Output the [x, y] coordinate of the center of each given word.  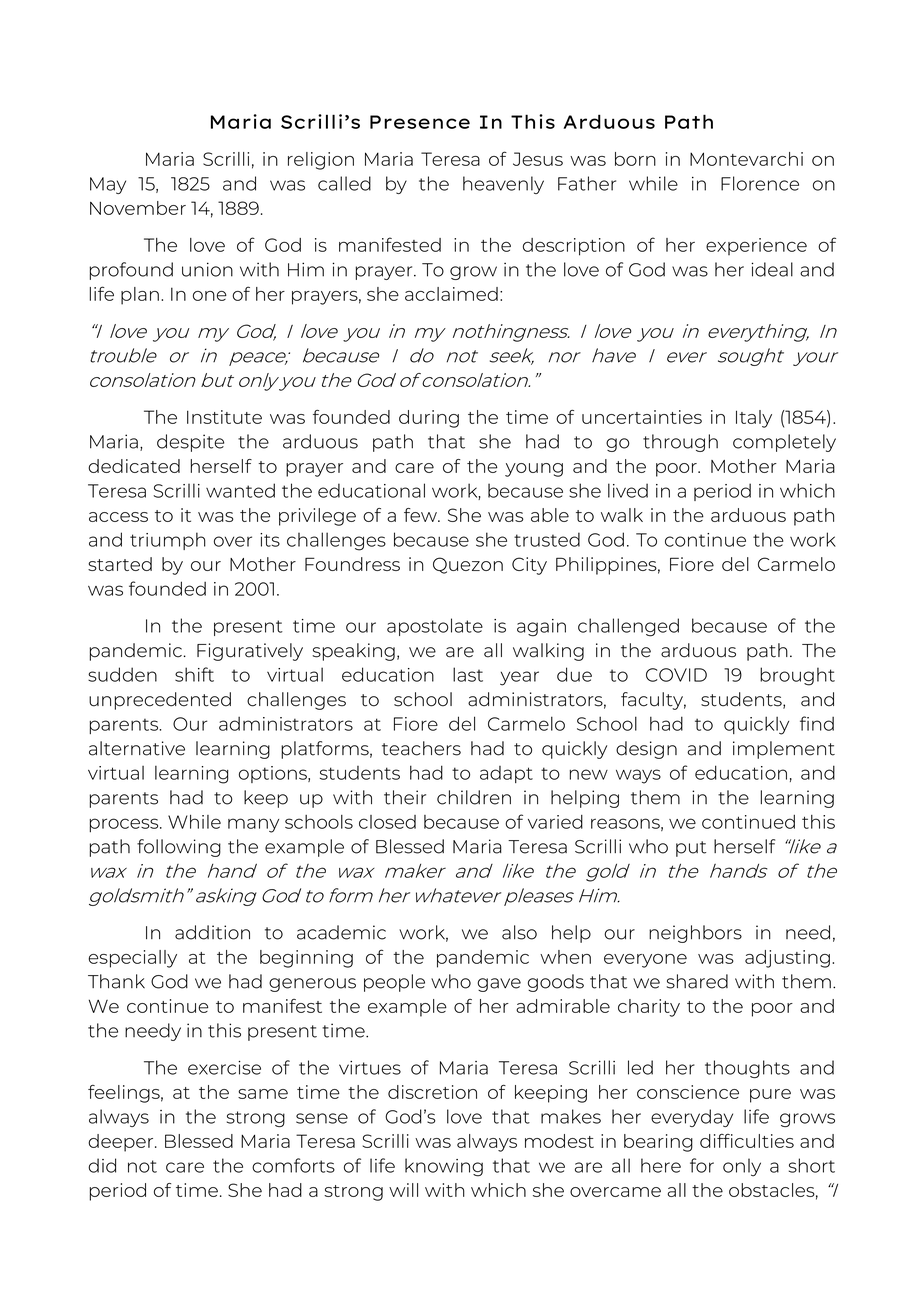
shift [194, 674]
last [468, 674]
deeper [122, 1143]
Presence [420, 122]
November [138, 208]
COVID [676, 675]
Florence [760, 183]
